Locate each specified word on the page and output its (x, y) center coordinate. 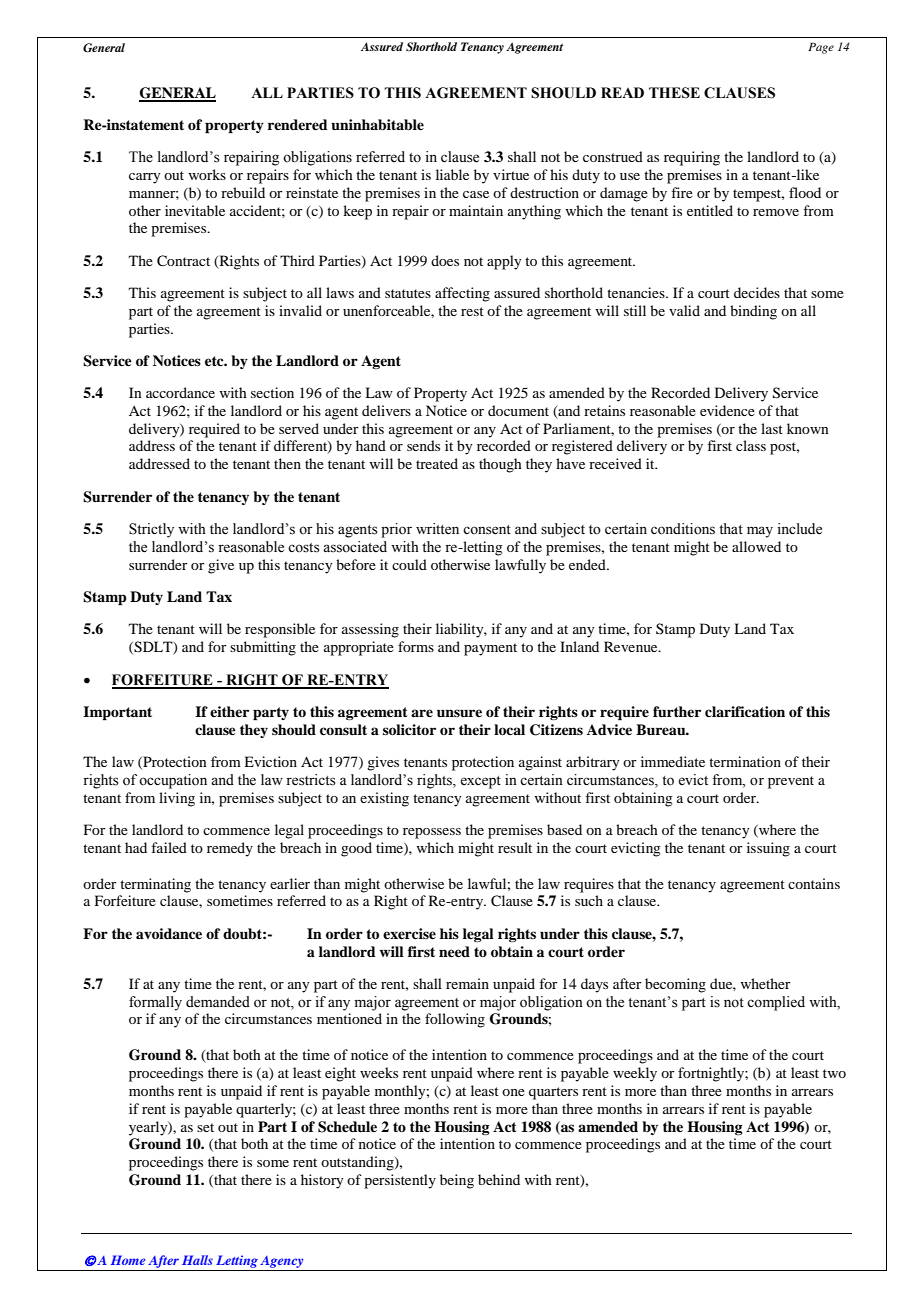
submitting (263, 648)
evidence (727, 410)
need (454, 951)
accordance (180, 392)
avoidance (169, 933)
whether (765, 983)
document (518, 410)
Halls (197, 1260)
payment (490, 649)
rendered (298, 124)
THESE (674, 93)
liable (452, 174)
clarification (745, 711)
